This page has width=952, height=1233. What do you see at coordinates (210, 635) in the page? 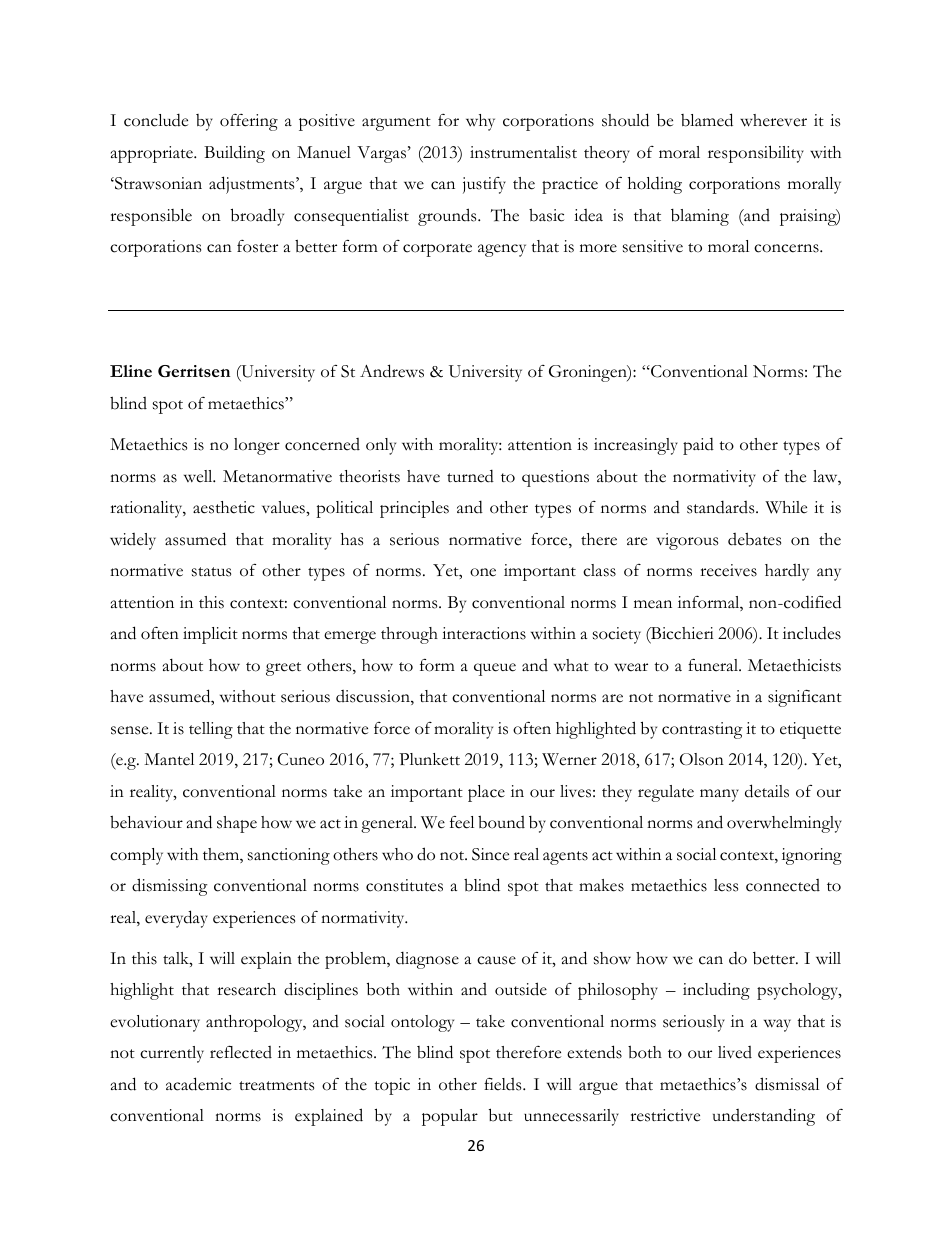
I see `implicit` at bounding box center [210, 635].
